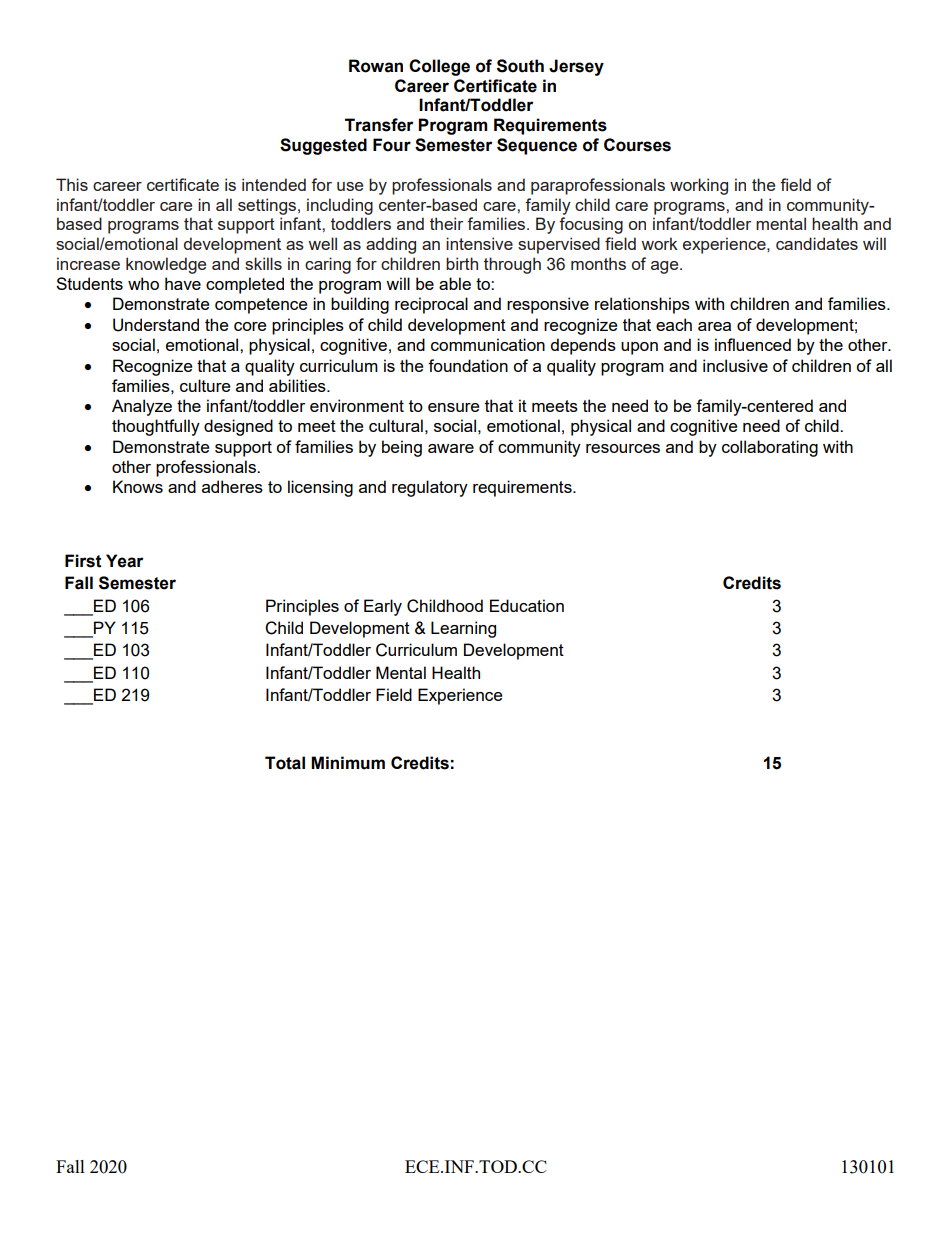  I want to click on ensure, so click(453, 407).
